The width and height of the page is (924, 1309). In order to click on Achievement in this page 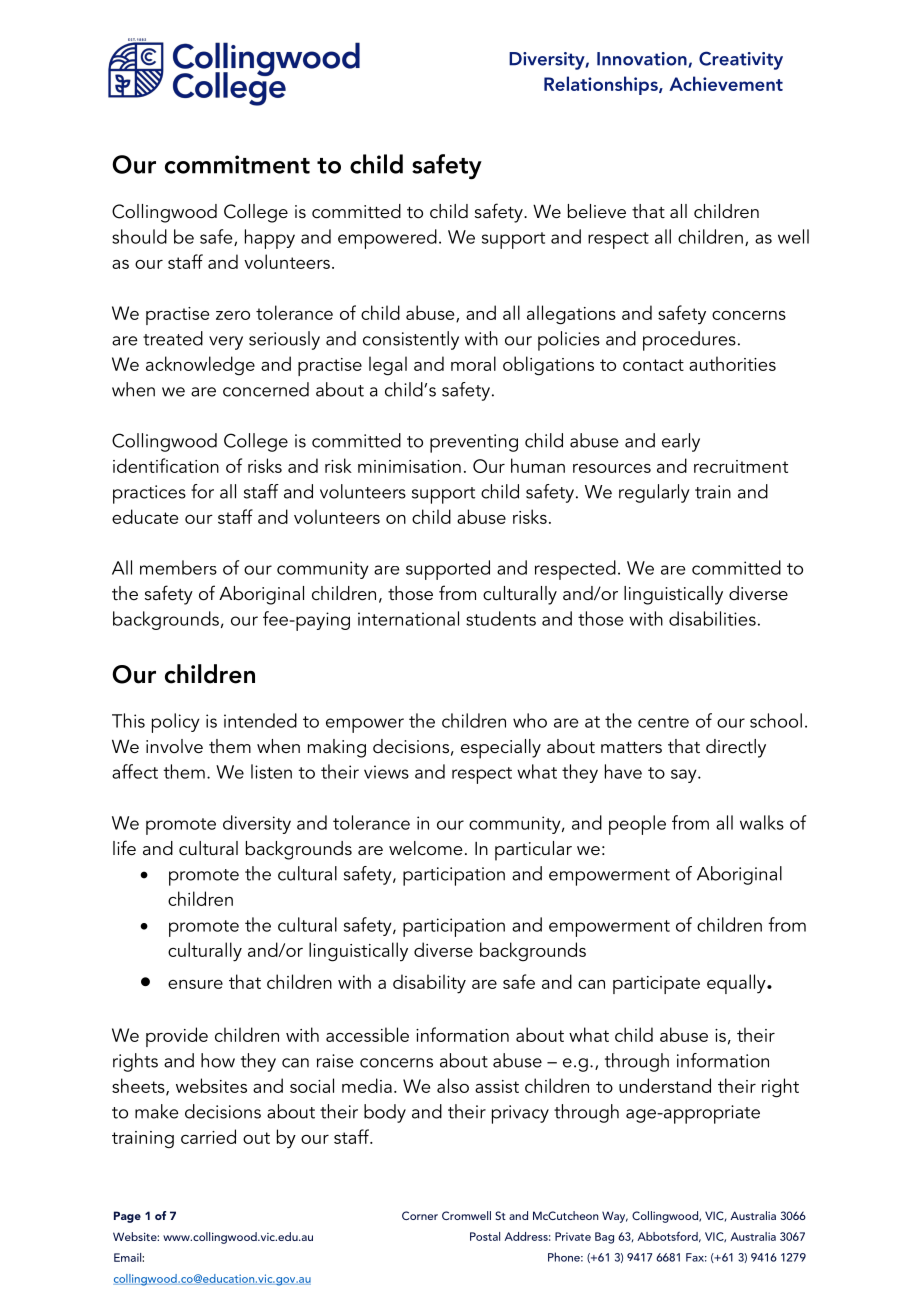, I will do `click(726, 83)`.
